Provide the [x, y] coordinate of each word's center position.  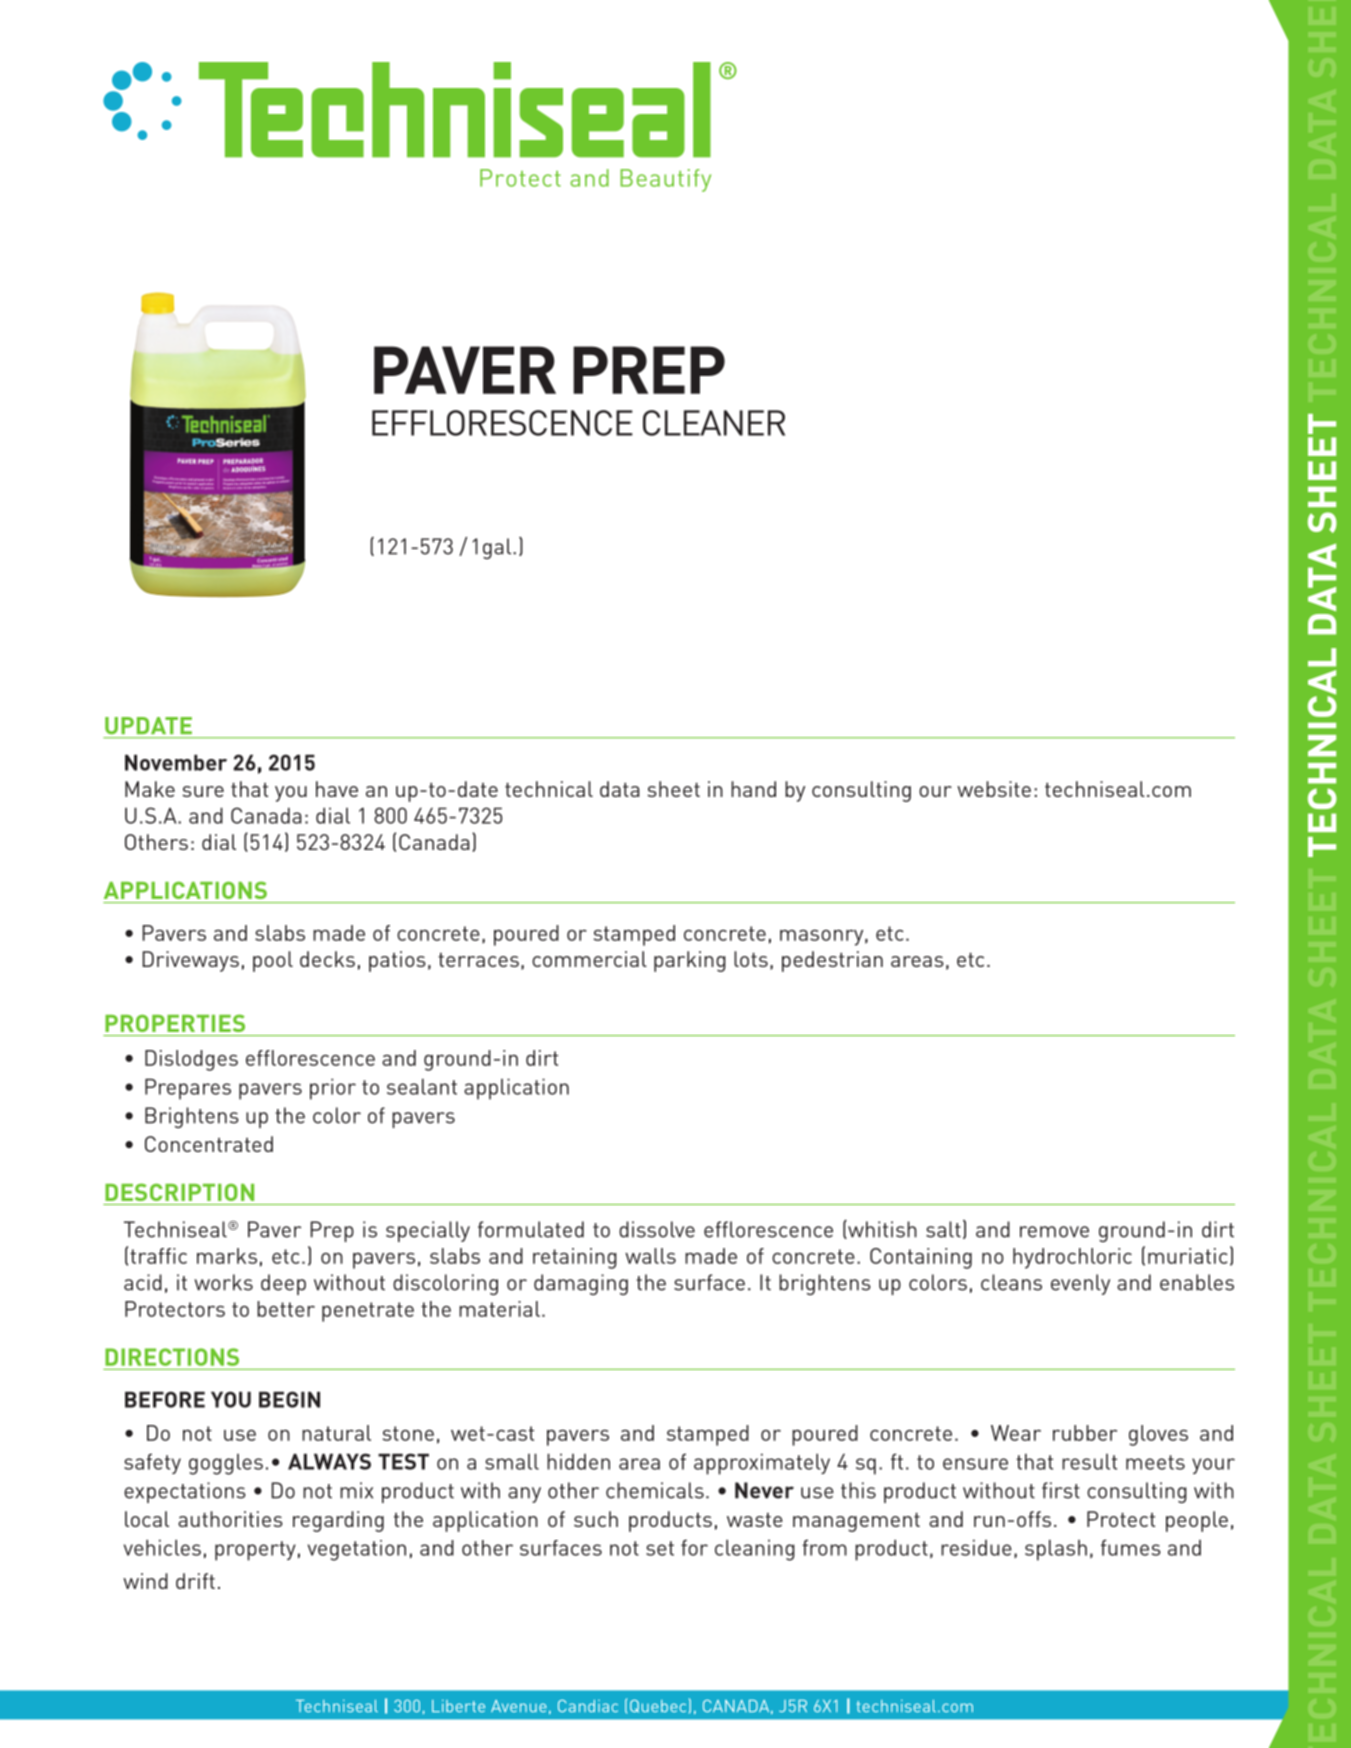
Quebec [658, 1706]
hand [753, 789]
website [994, 789]
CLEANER [714, 423]
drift [195, 1581]
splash [1056, 1550]
